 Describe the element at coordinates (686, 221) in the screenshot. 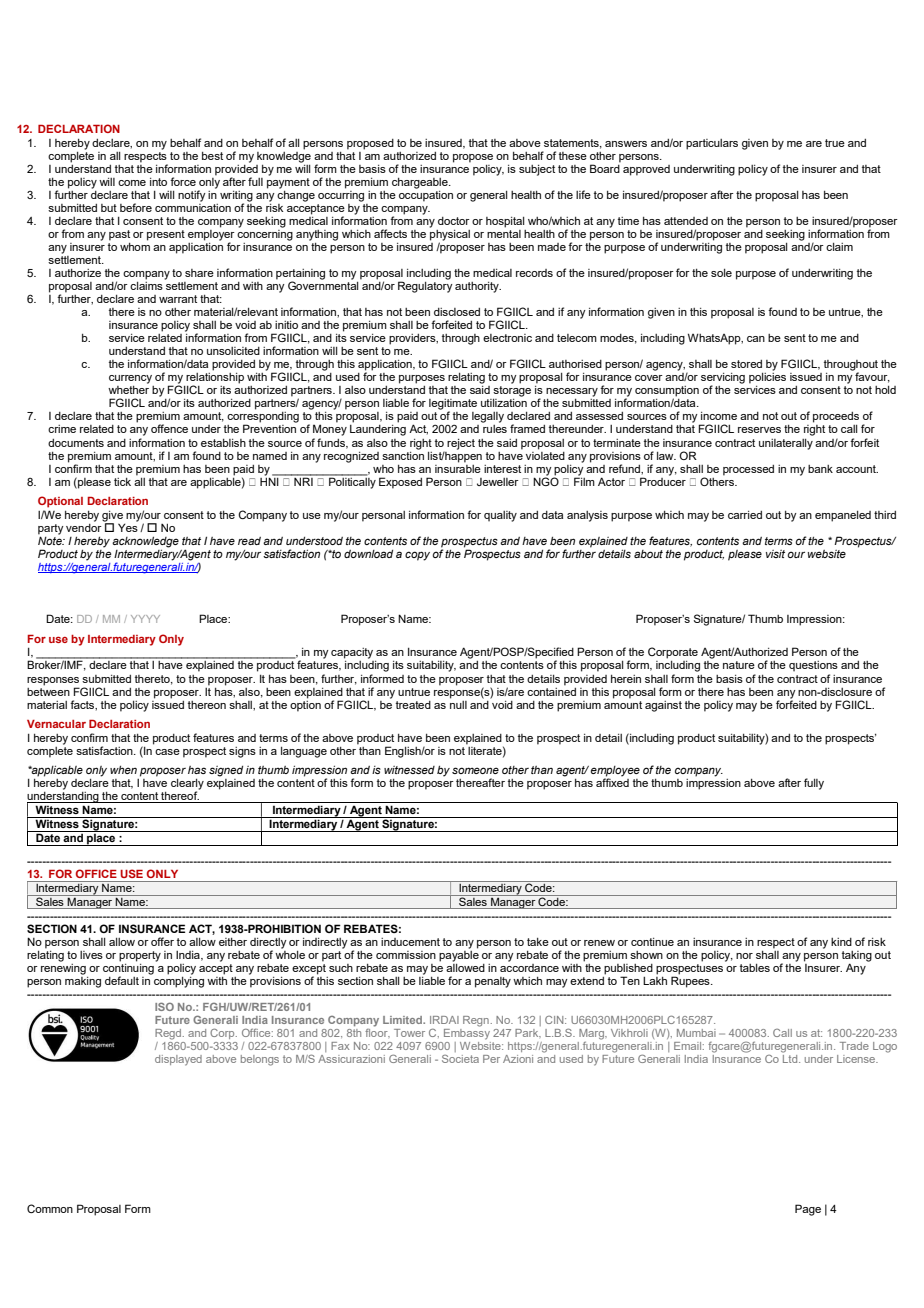

I see `attended` at that location.
